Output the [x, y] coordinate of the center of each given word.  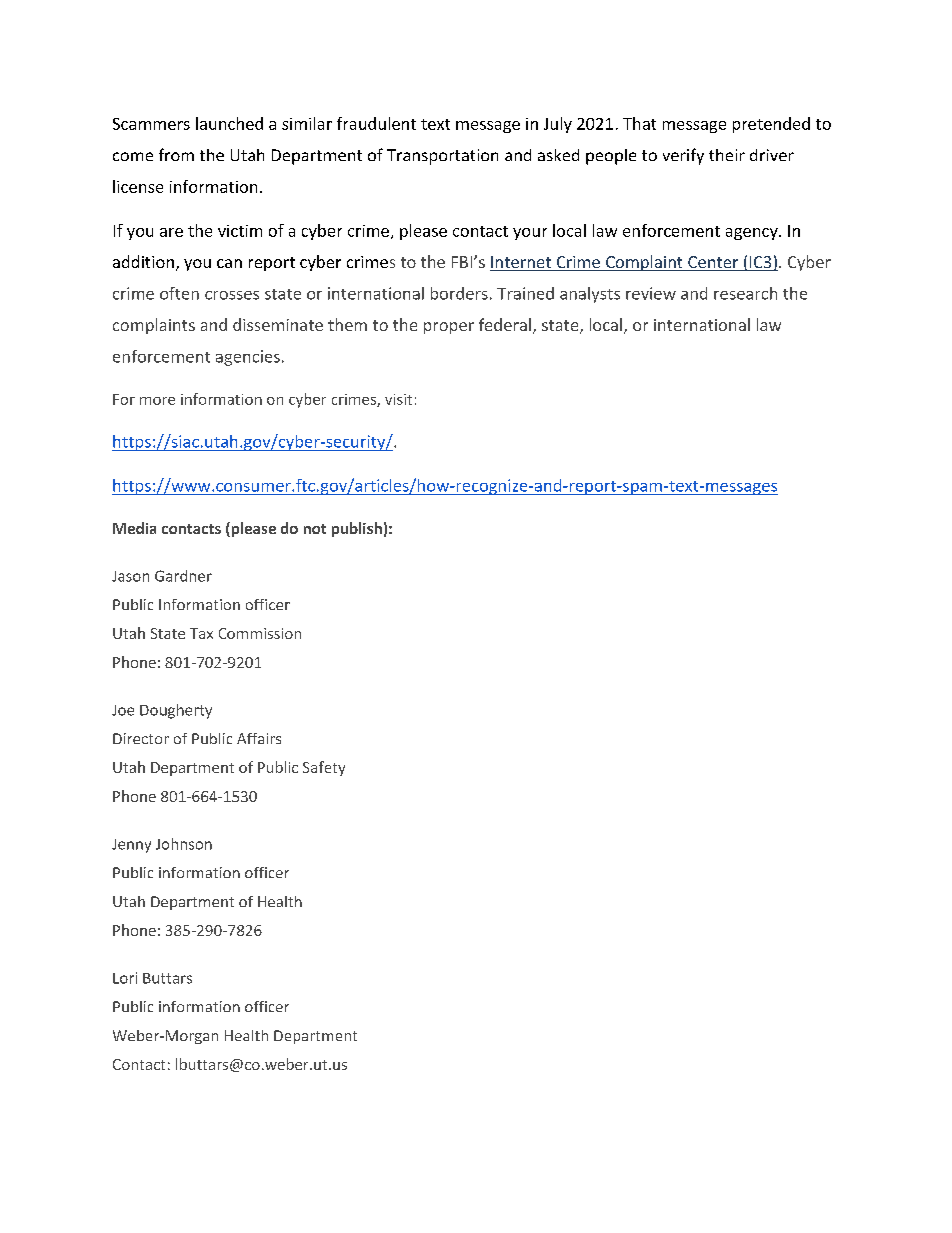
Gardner [183, 576]
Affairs [259, 738]
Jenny [131, 846]
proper [449, 328]
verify [683, 156]
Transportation [442, 157]
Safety [324, 768]
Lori [125, 978]
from [176, 154]
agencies [248, 358]
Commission [260, 633]
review [651, 293]
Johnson [184, 844]
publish [357, 529]
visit [398, 399]
